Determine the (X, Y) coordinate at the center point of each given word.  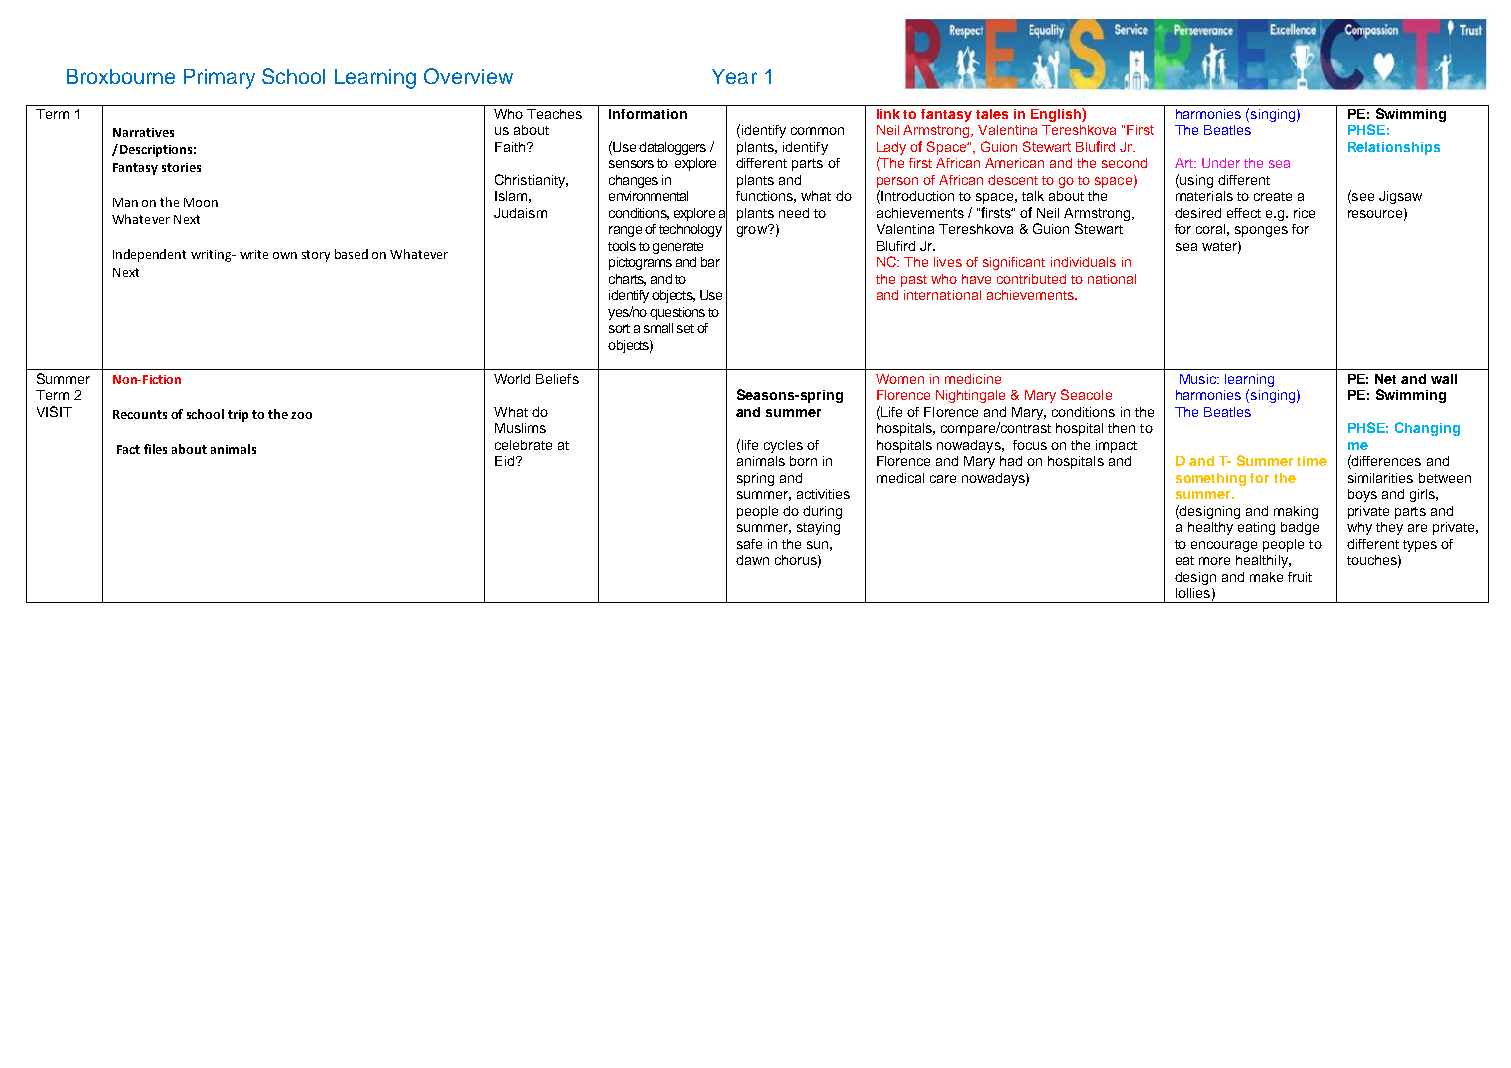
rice (1304, 213)
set (685, 328)
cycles (783, 446)
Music (1199, 379)
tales (992, 114)
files (155, 449)
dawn (752, 560)
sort (619, 328)
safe (749, 544)
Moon (201, 202)
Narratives (143, 132)
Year (734, 76)
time (1312, 461)
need (794, 213)
